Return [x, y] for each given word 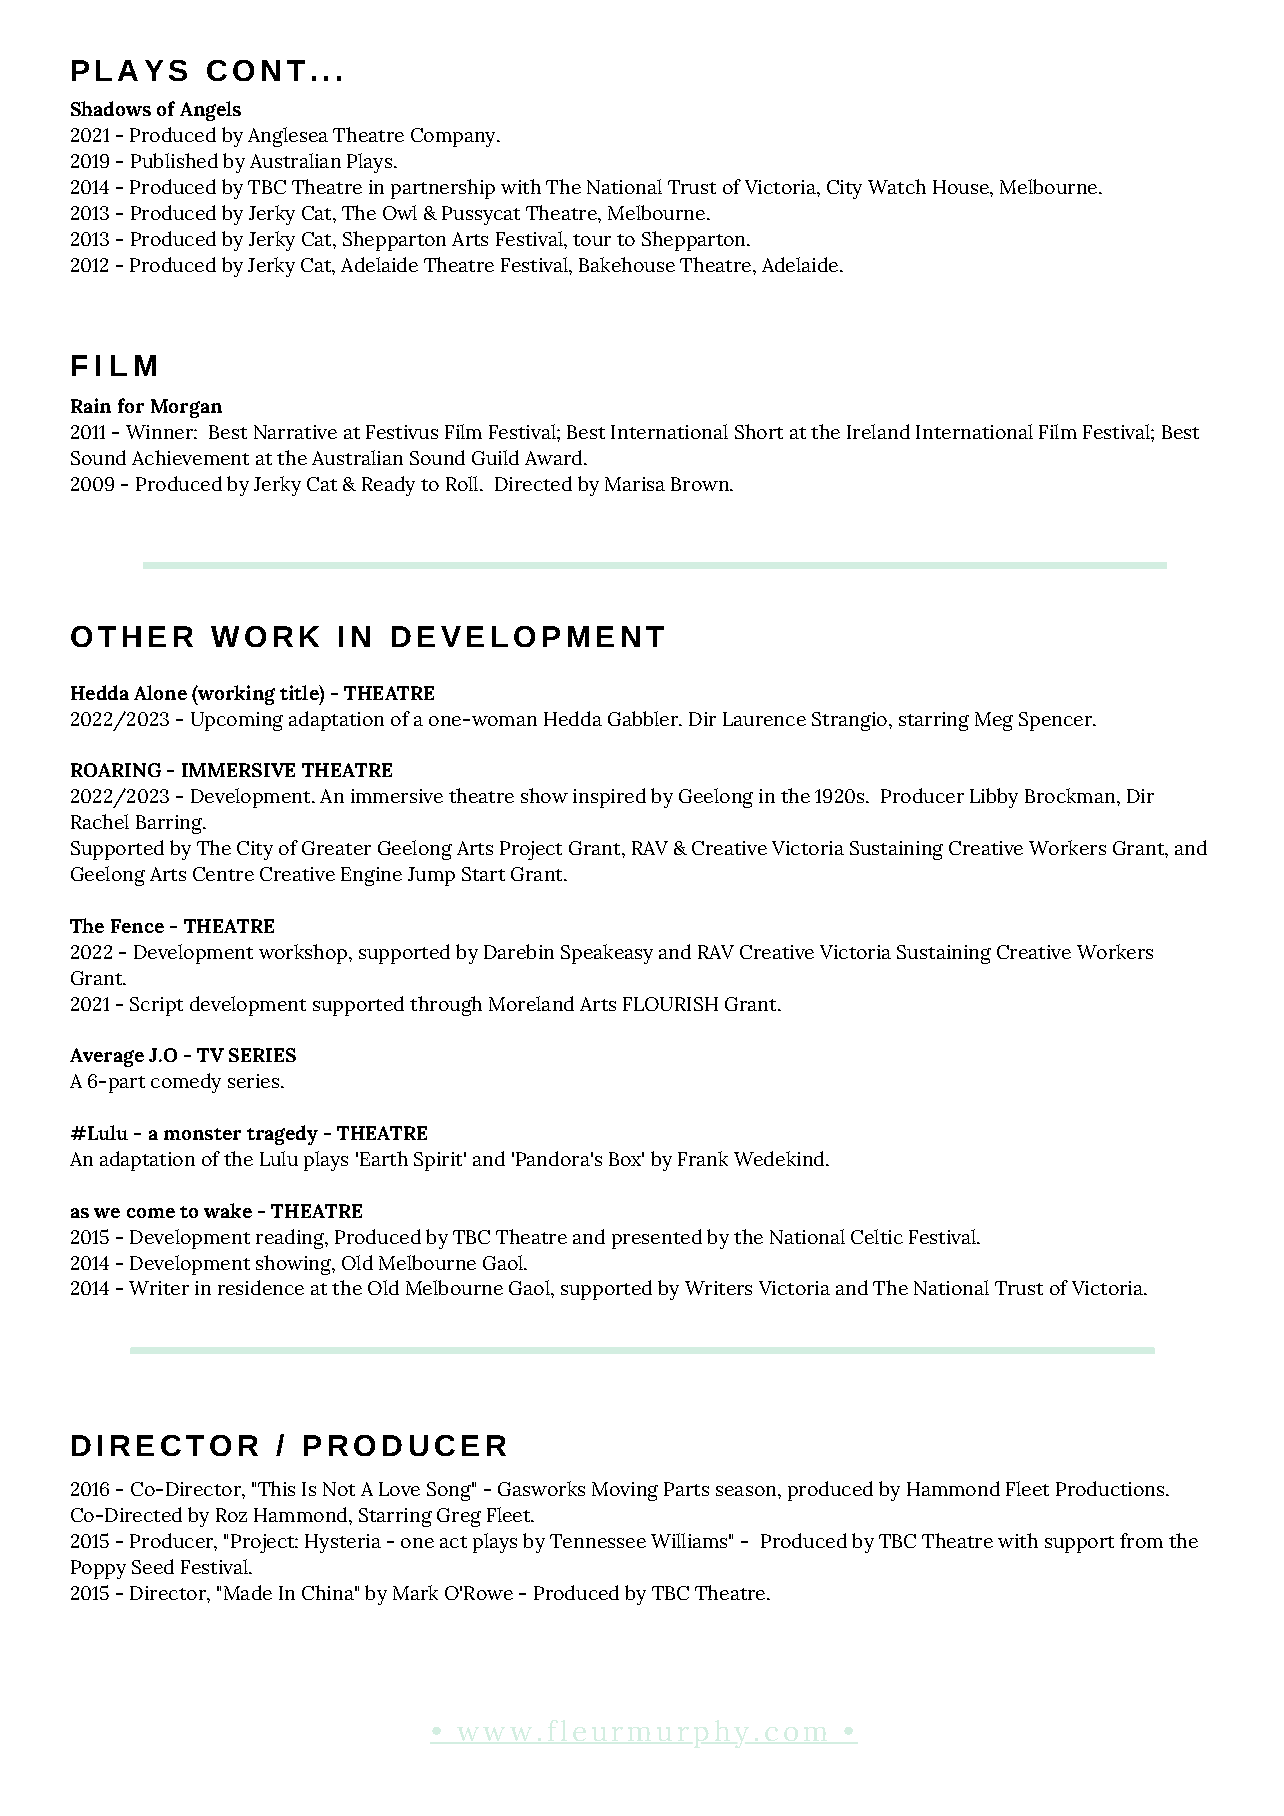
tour [592, 240]
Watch [897, 186]
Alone [160, 692]
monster [202, 1134]
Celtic [877, 1236]
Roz [231, 1515]
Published [174, 160]
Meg [994, 721]
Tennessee [598, 1541]
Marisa [635, 484]
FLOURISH [670, 1004]
